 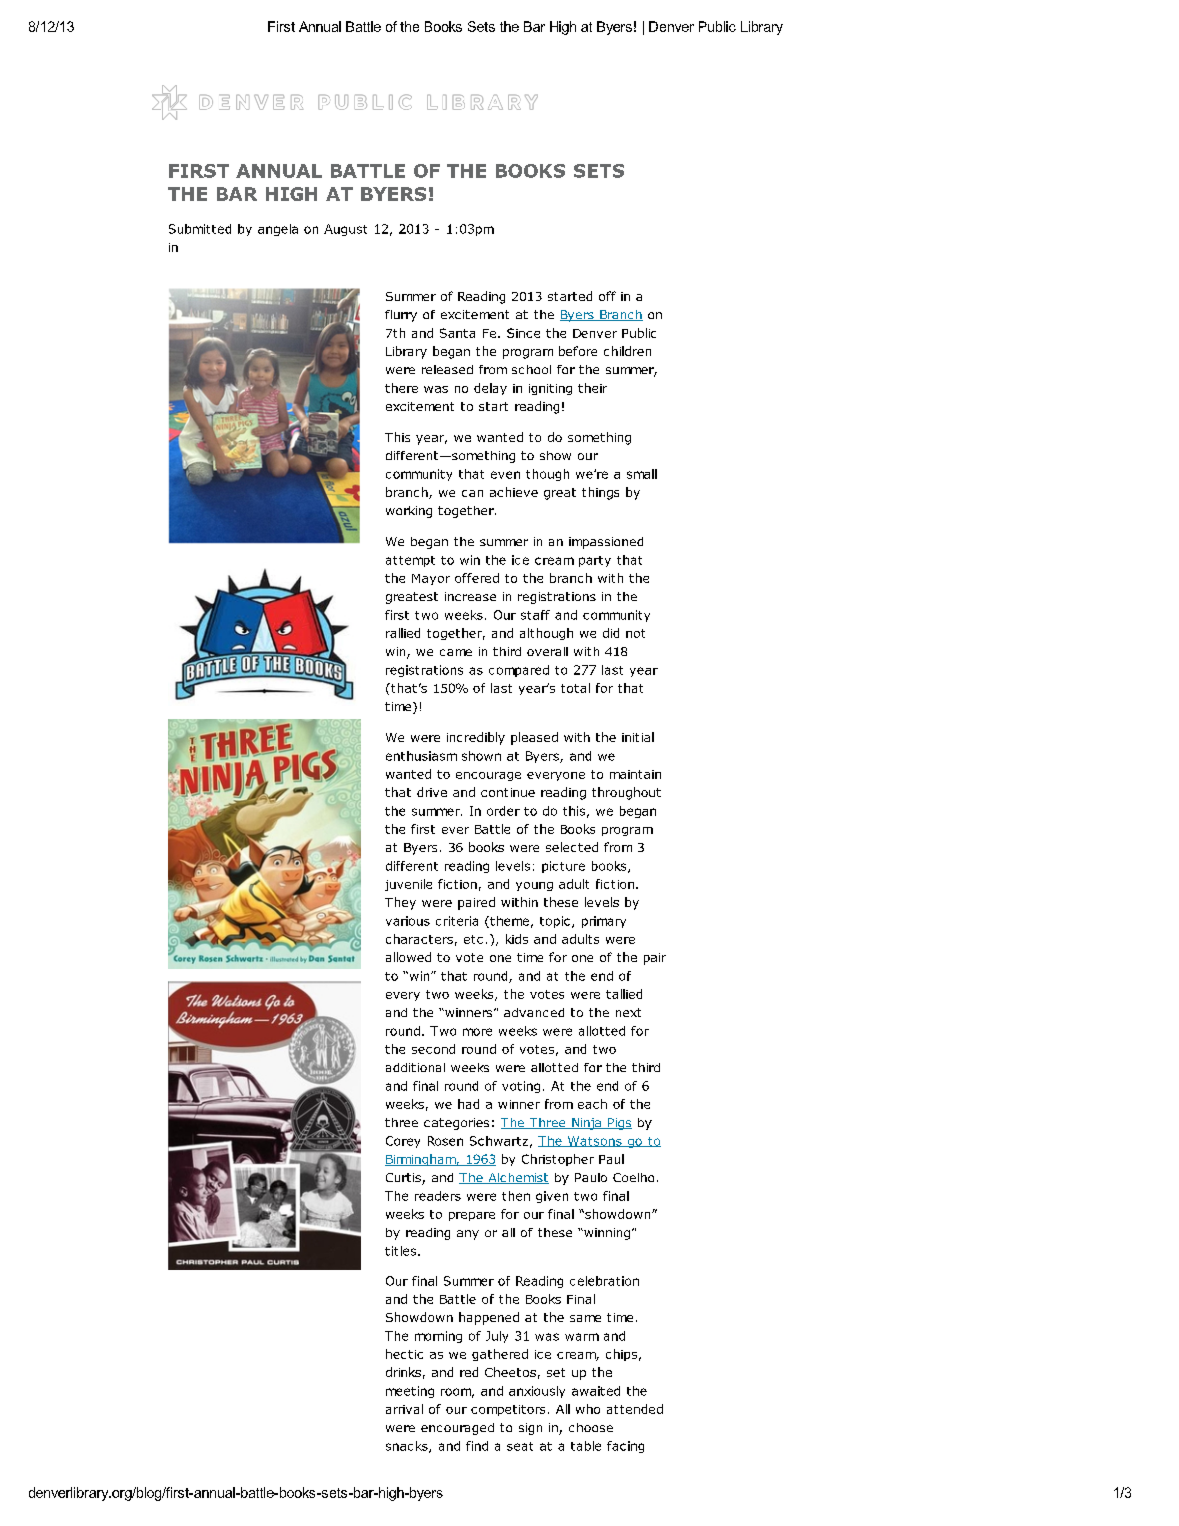 I want to click on Ninja, so click(x=586, y=1124).
